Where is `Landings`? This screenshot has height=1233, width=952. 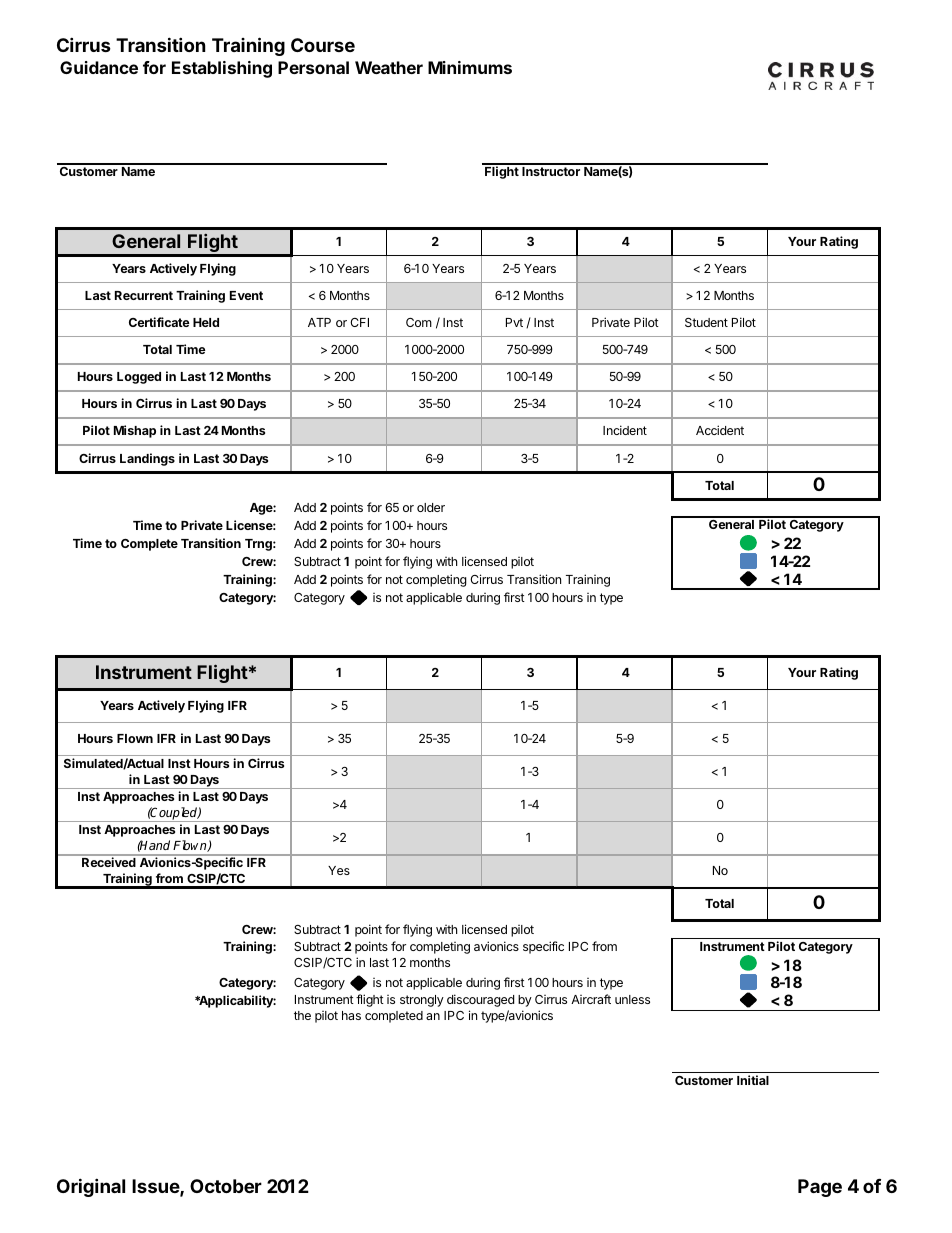
Landings is located at coordinates (147, 459).
